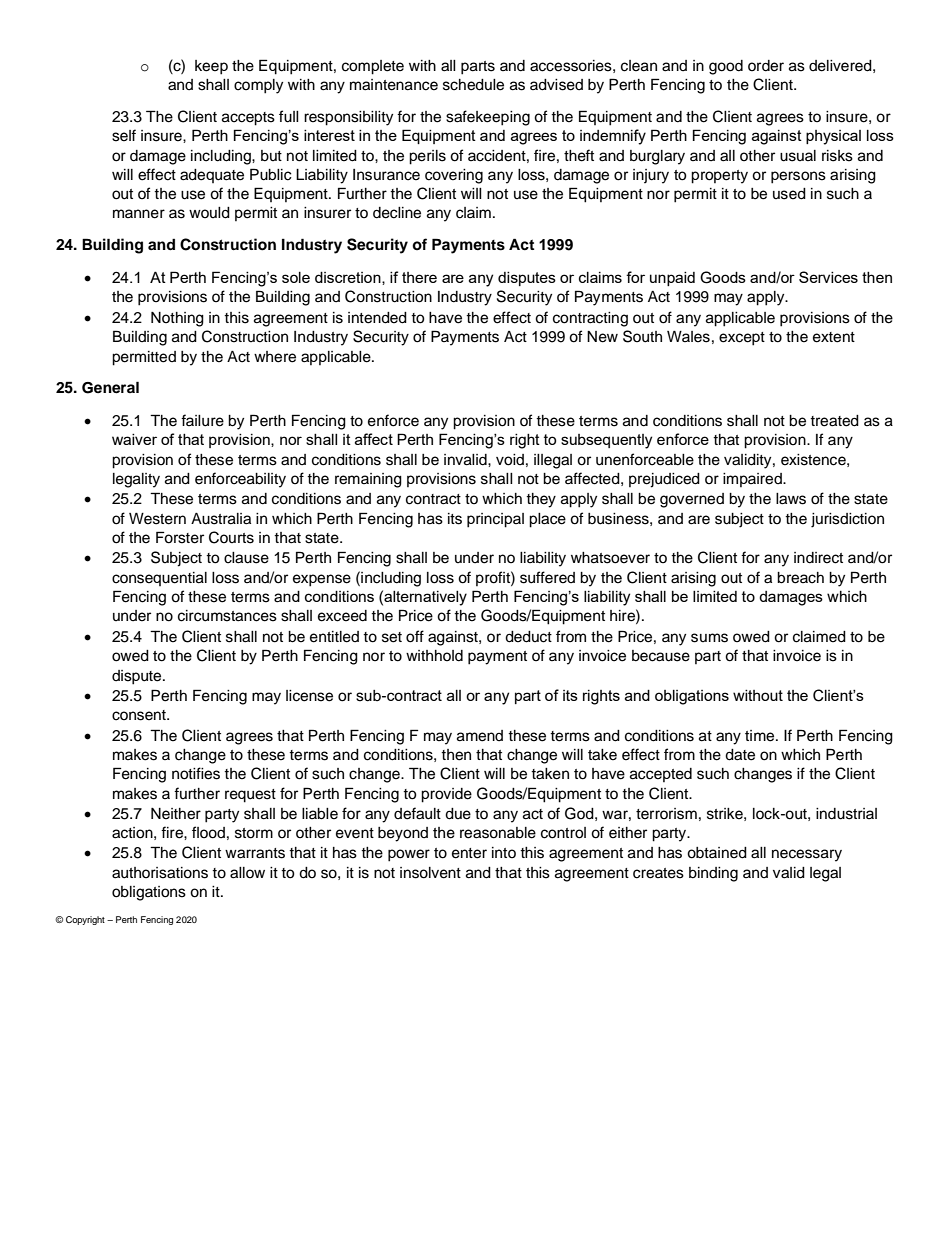 The width and height of the document is (952, 1233). Describe the element at coordinates (766, 66) in the document. I see `order` at that location.
